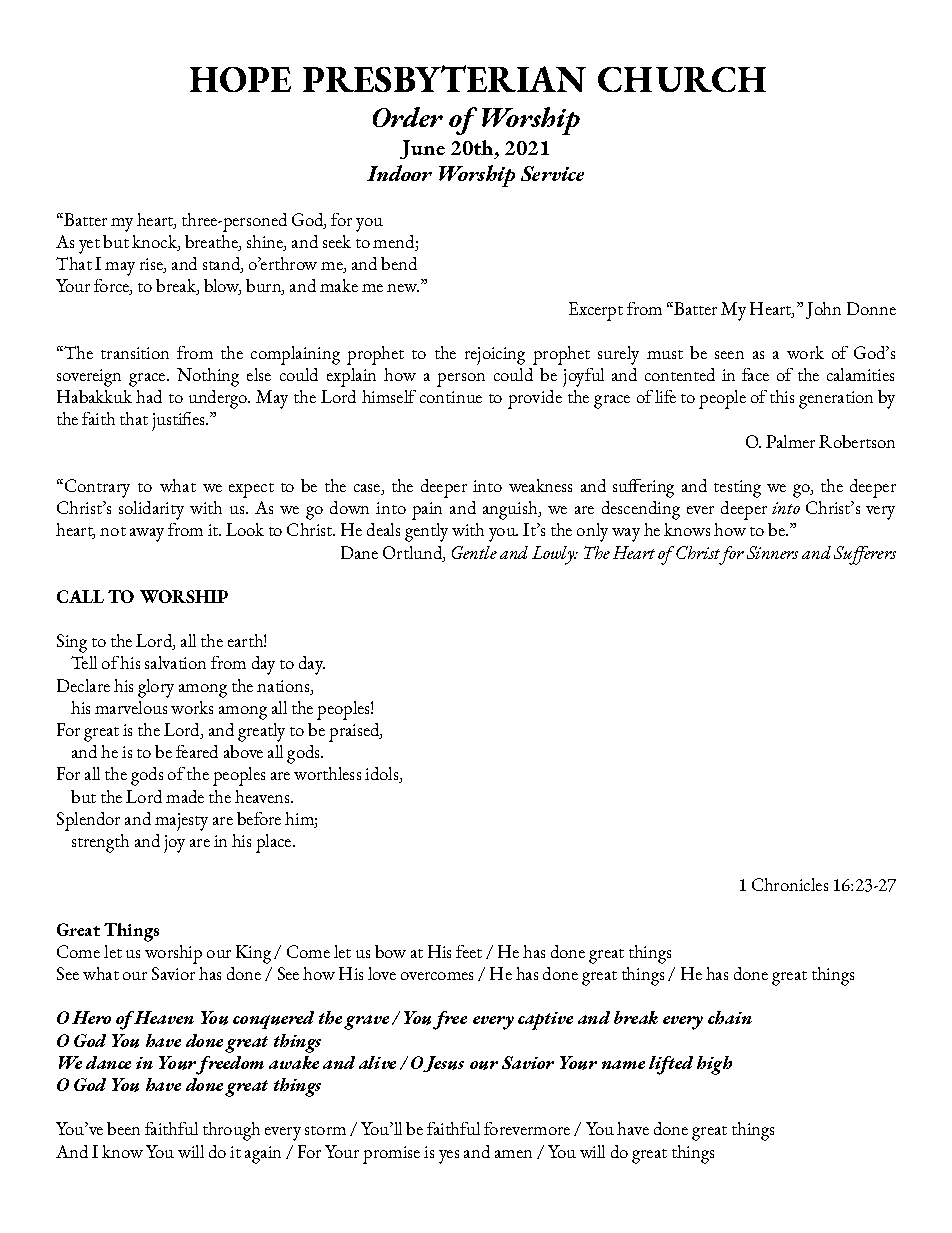 This image has height=1233, width=952. I want to click on salvation, so click(175, 662).
